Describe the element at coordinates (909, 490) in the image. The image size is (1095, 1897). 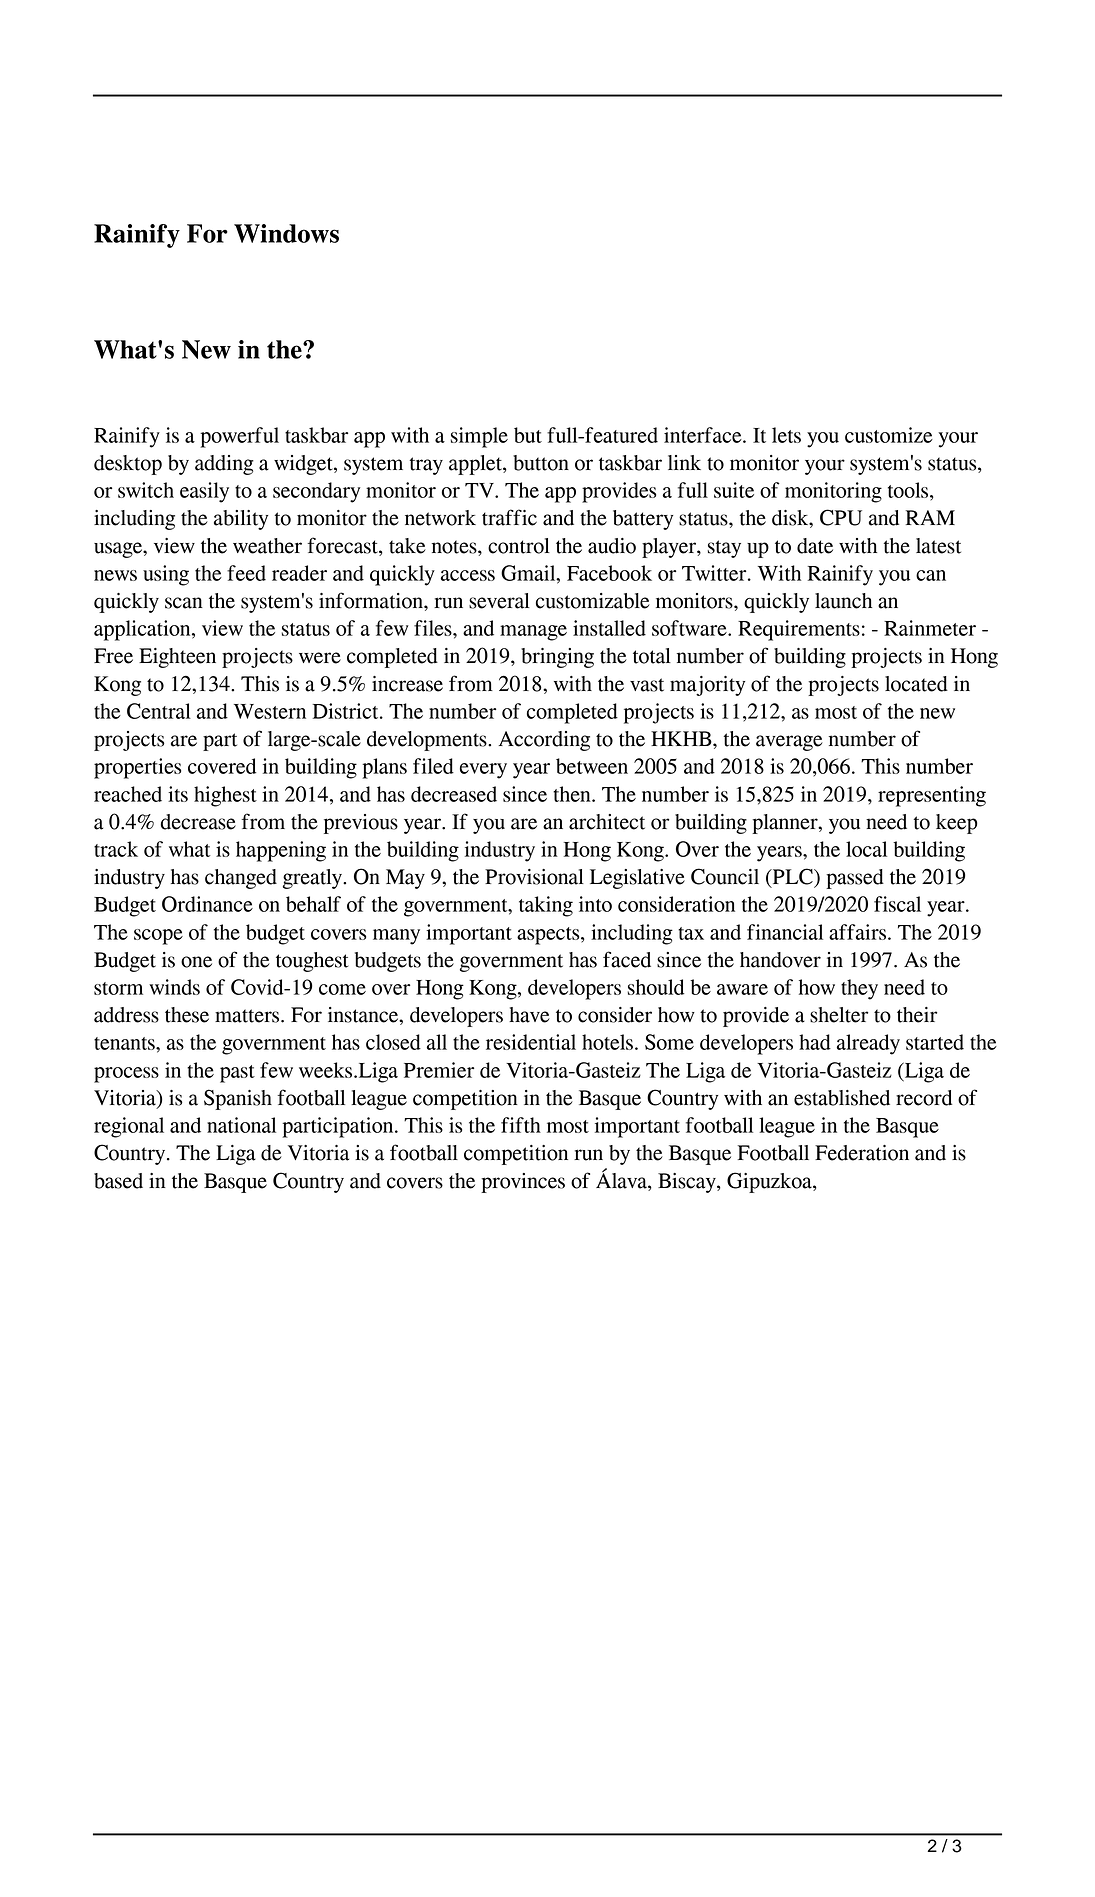
I see `tools` at that location.
